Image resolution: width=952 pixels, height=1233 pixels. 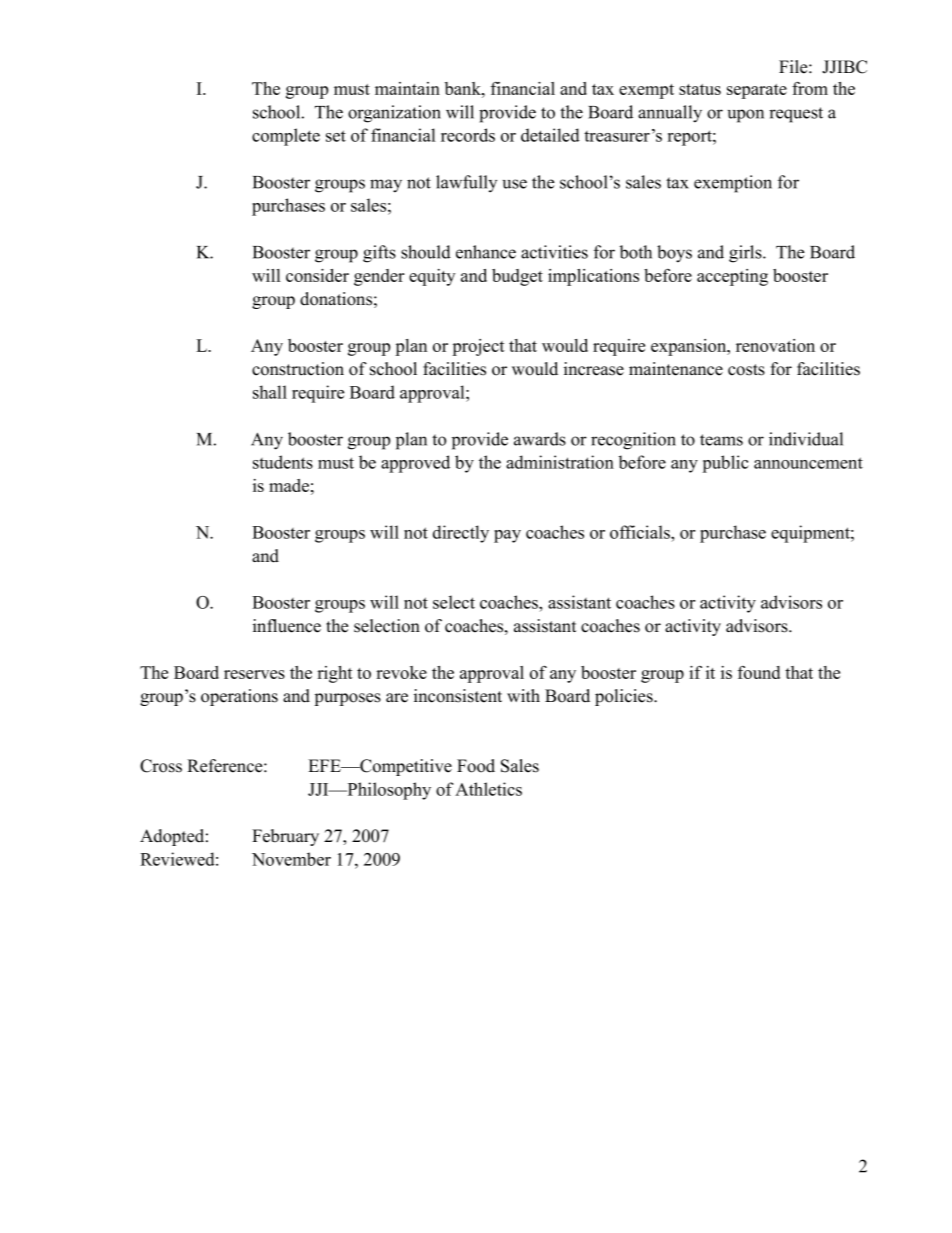 I want to click on records, so click(x=468, y=135).
